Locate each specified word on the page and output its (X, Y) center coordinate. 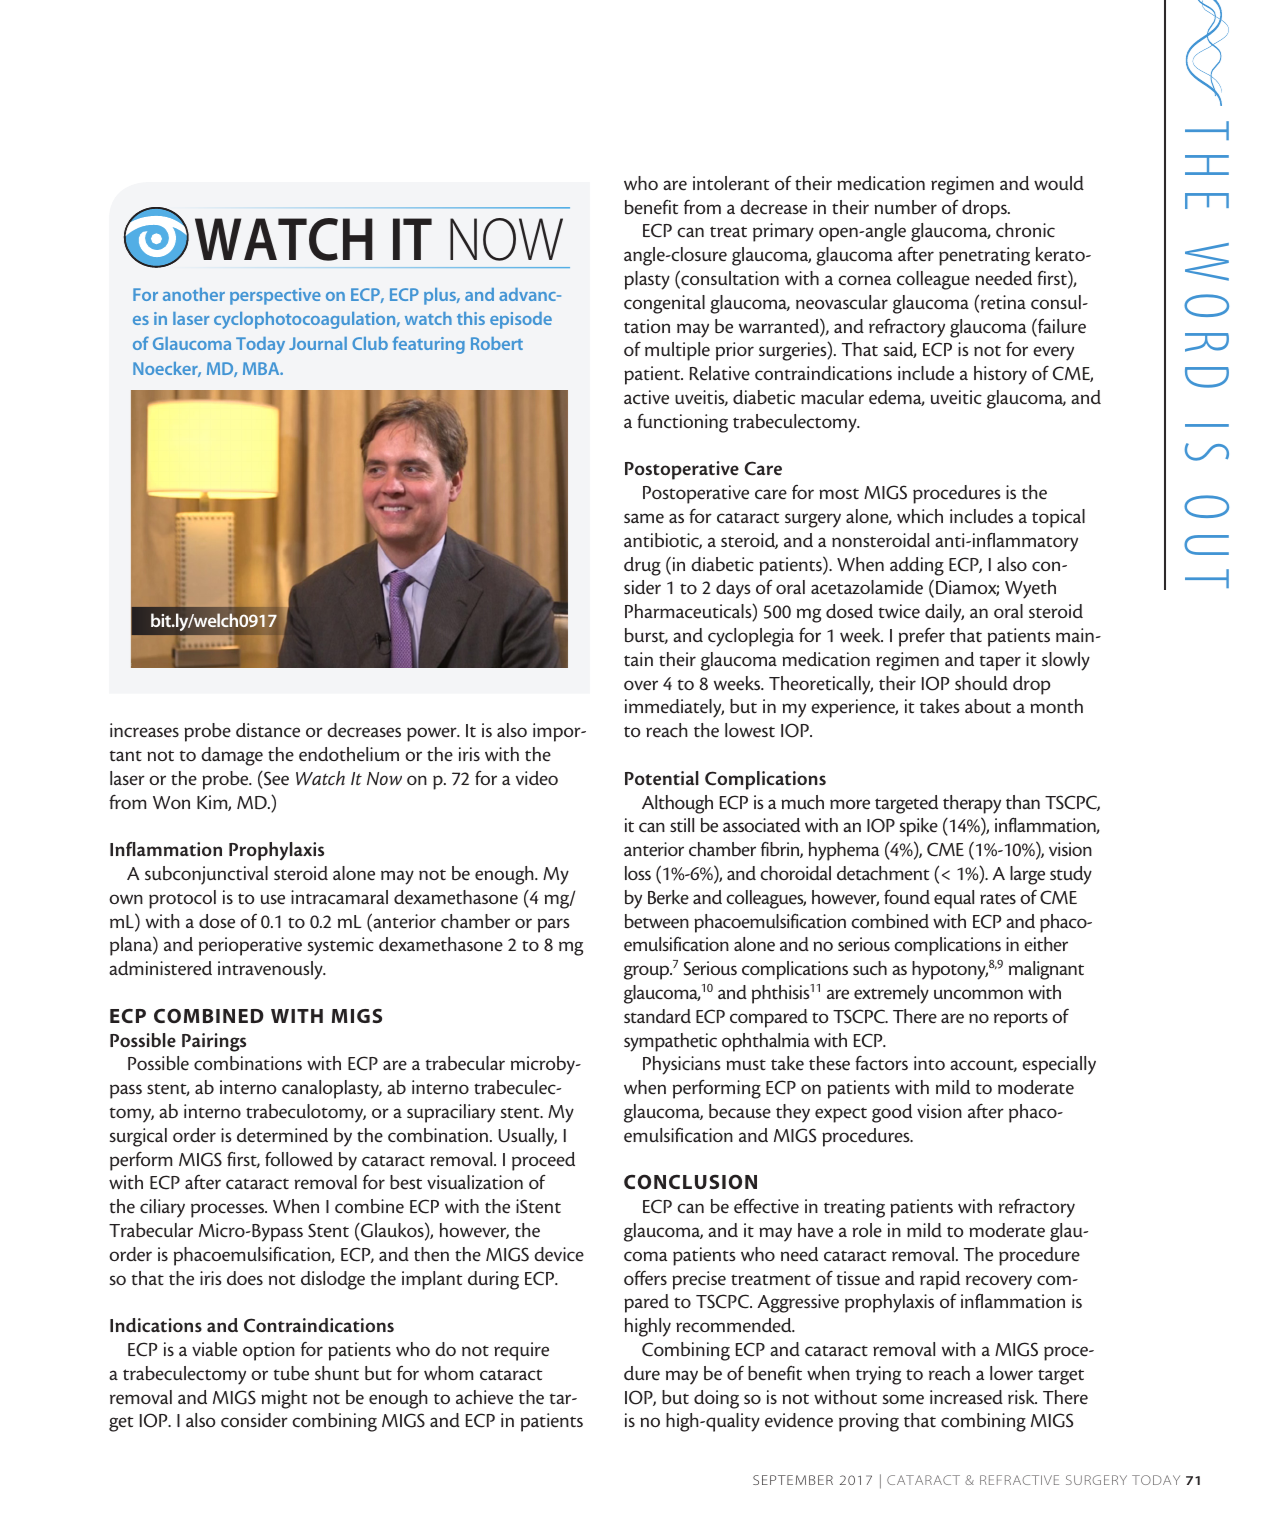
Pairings (214, 1042)
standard (657, 1016)
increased (966, 1397)
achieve (484, 1397)
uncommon (978, 994)
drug (642, 566)
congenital (664, 304)
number (905, 207)
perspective (275, 296)
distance (268, 730)
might (284, 1399)
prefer (922, 637)
